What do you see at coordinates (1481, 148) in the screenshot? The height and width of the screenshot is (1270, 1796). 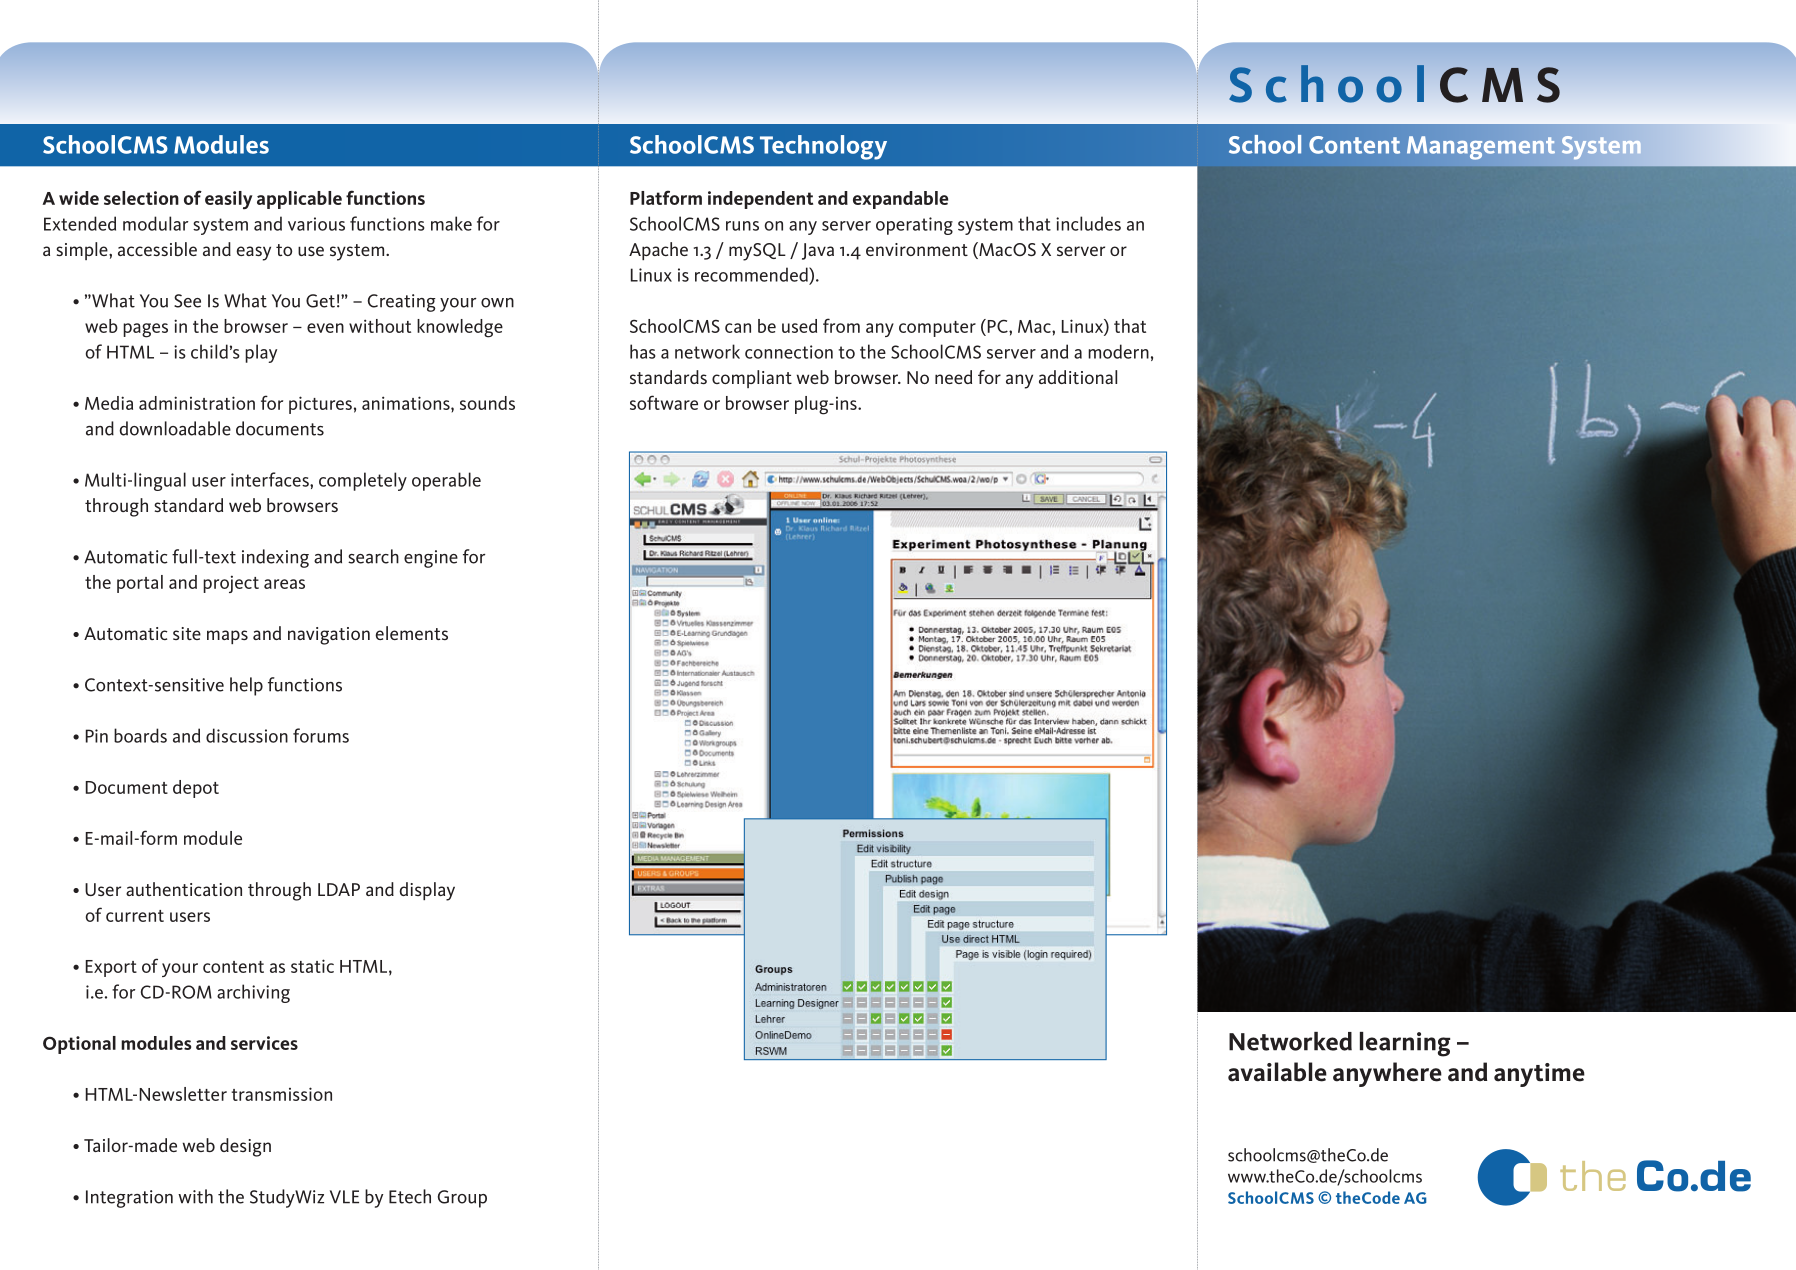 I see `Management` at bounding box center [1481, 148].
